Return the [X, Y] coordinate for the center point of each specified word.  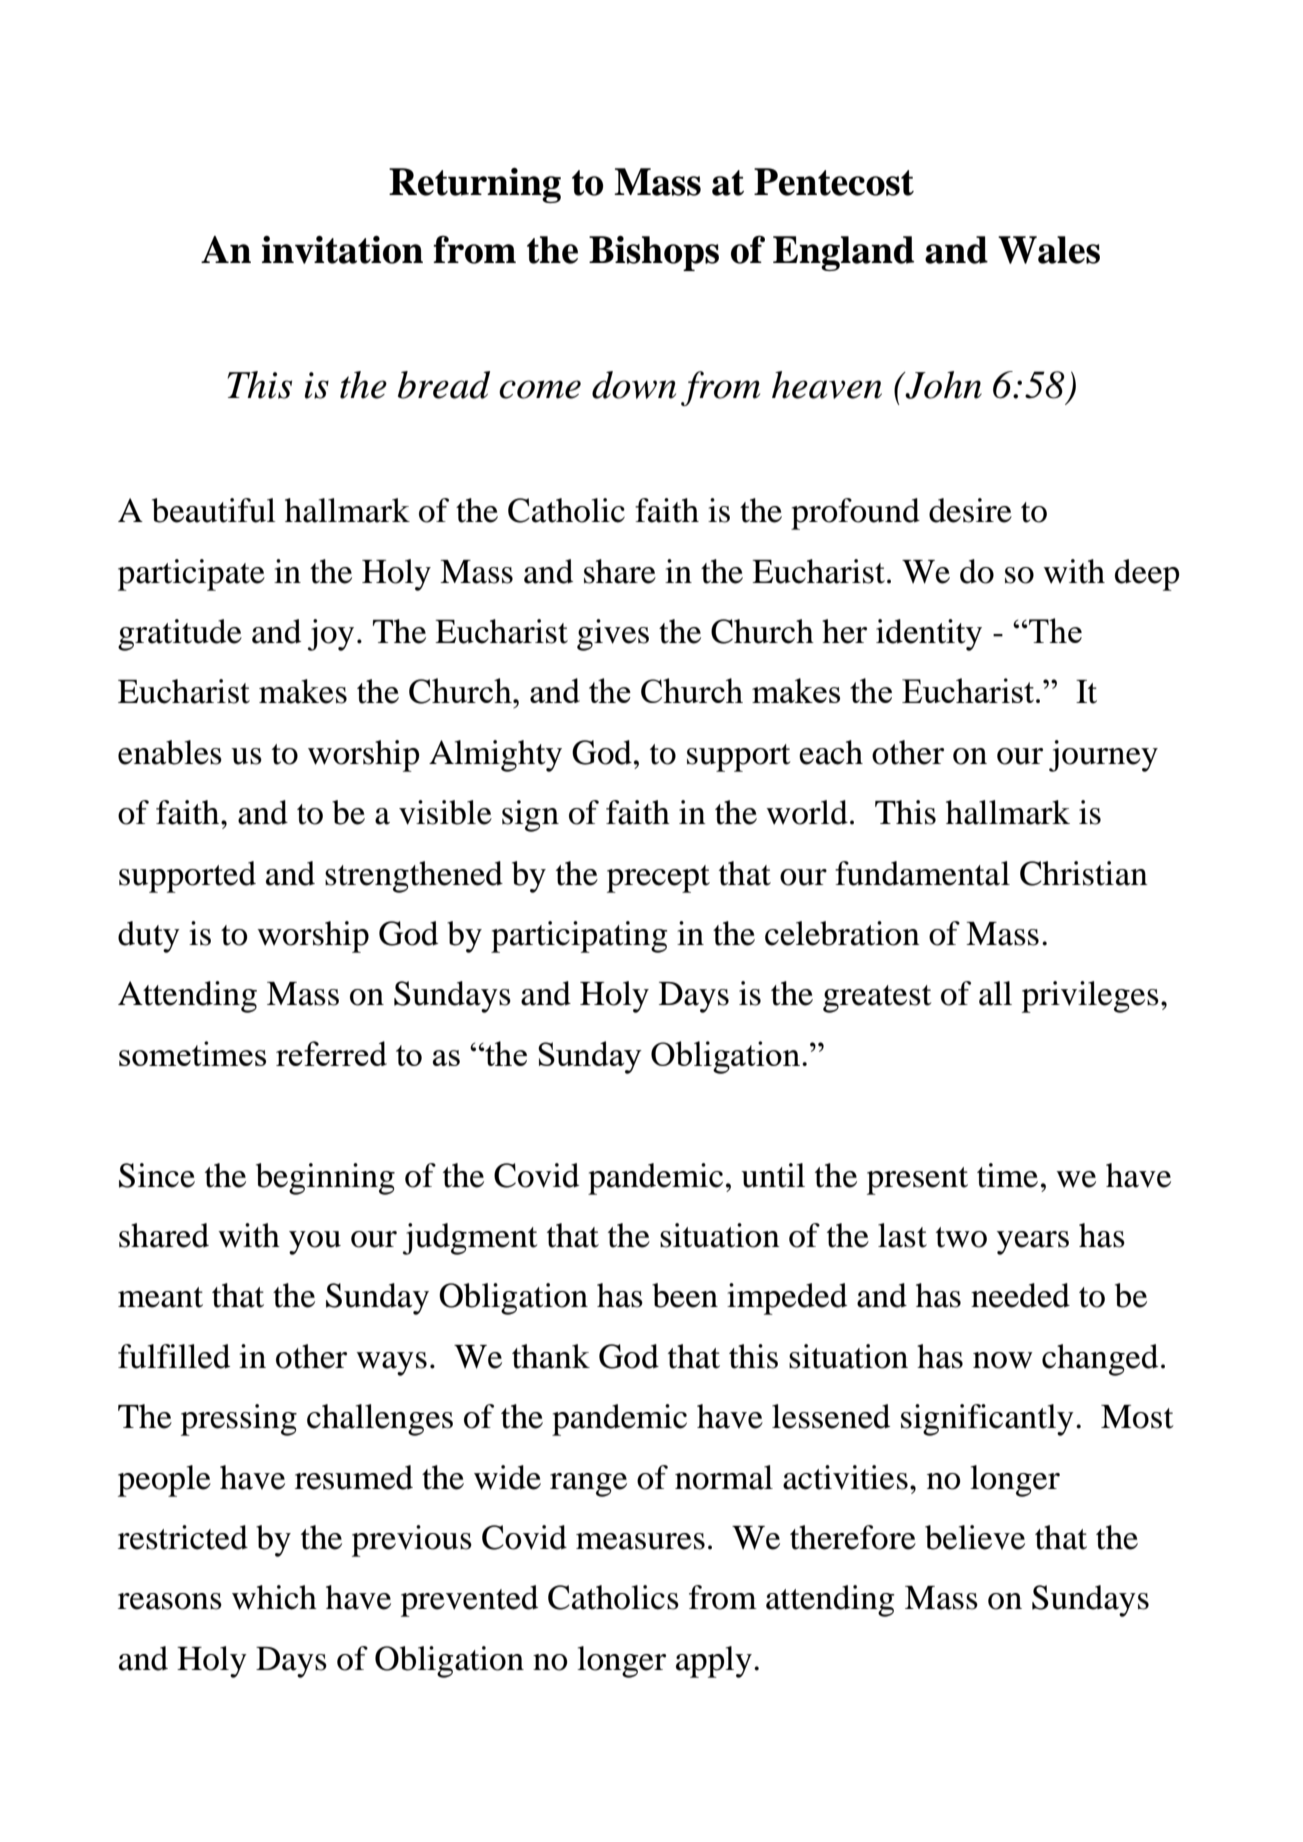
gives [613, 635]
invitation [342, 250]
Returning [475, 185]
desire [970, 510]
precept [658, 879]
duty [149, 937]
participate [191, 575]
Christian [1084, 873]
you [315, 1243]
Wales [1049, 250]
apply [714, 1662]
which [274, 1597]
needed [1020, 1295]
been [685, 1295]
